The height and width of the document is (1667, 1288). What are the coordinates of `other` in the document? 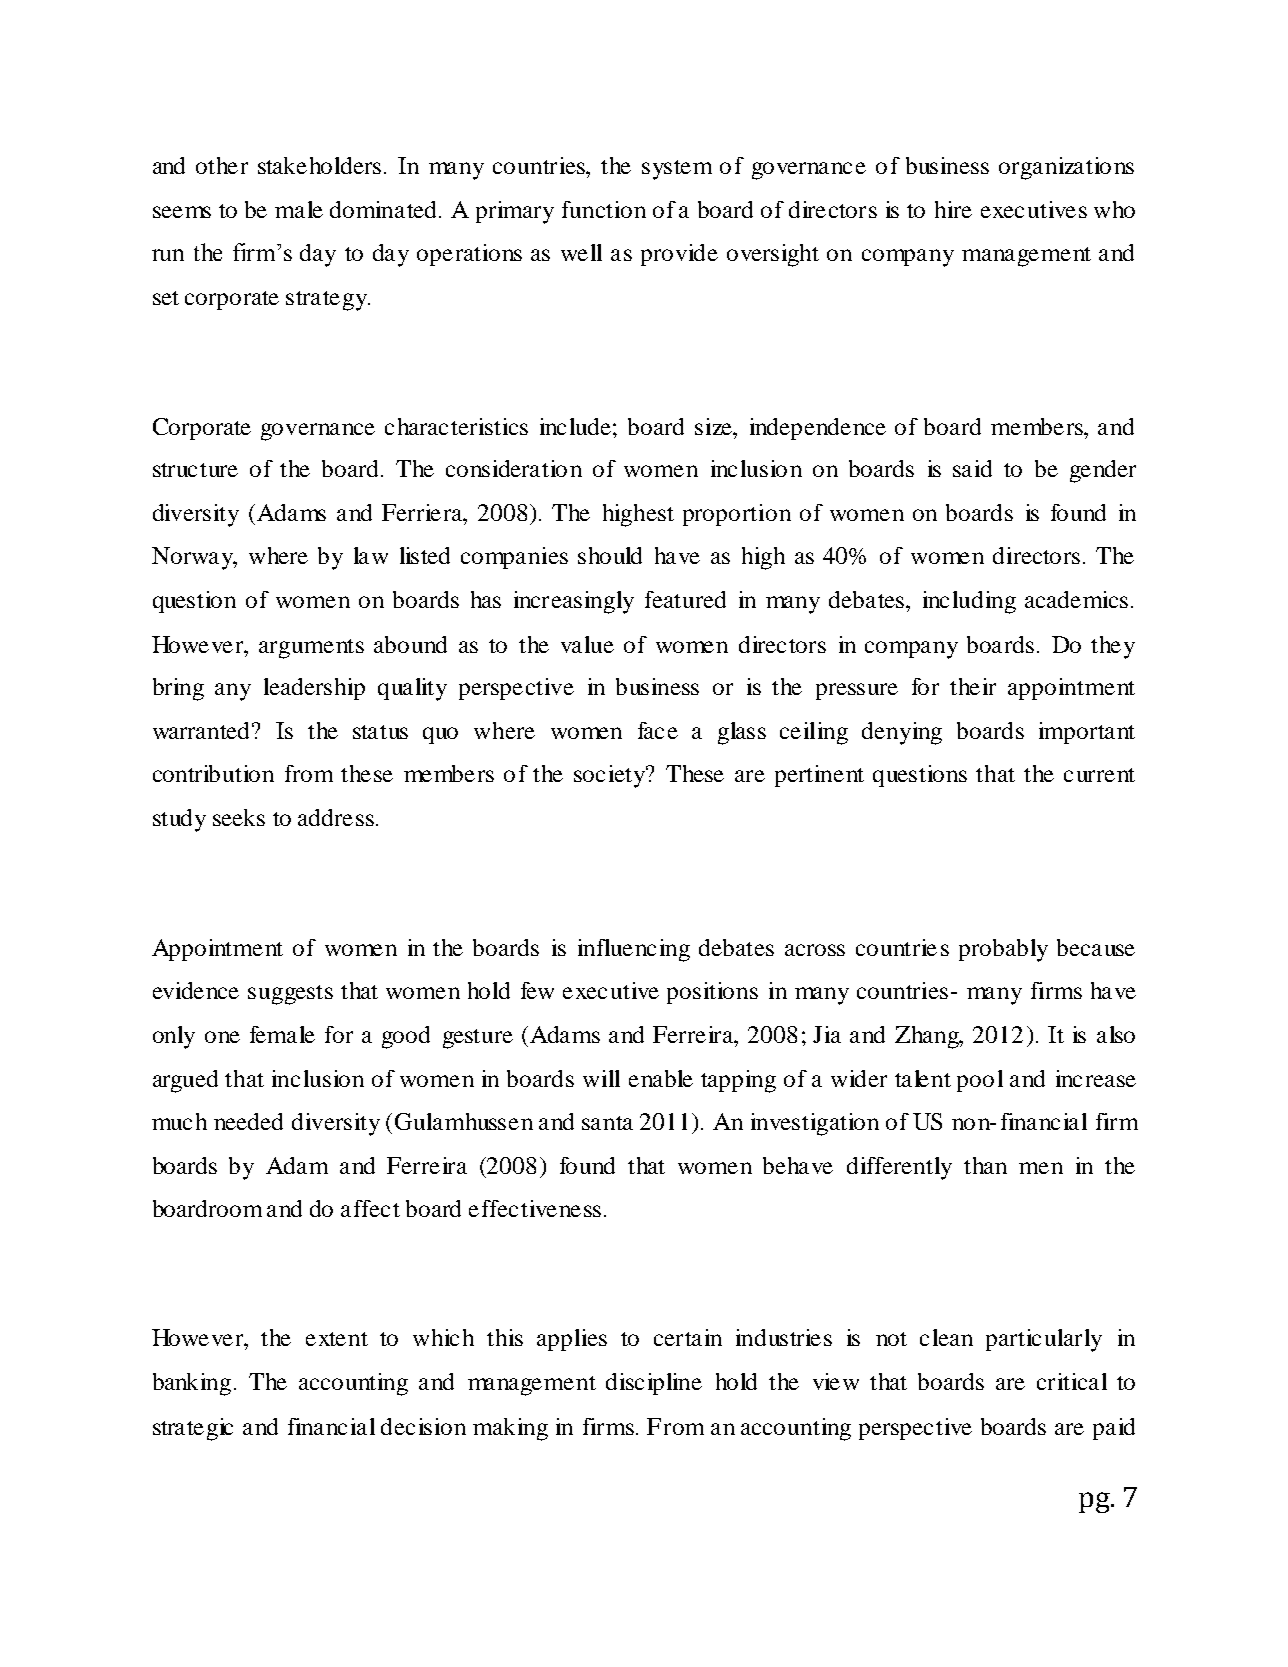 It's located at (222, 165).
